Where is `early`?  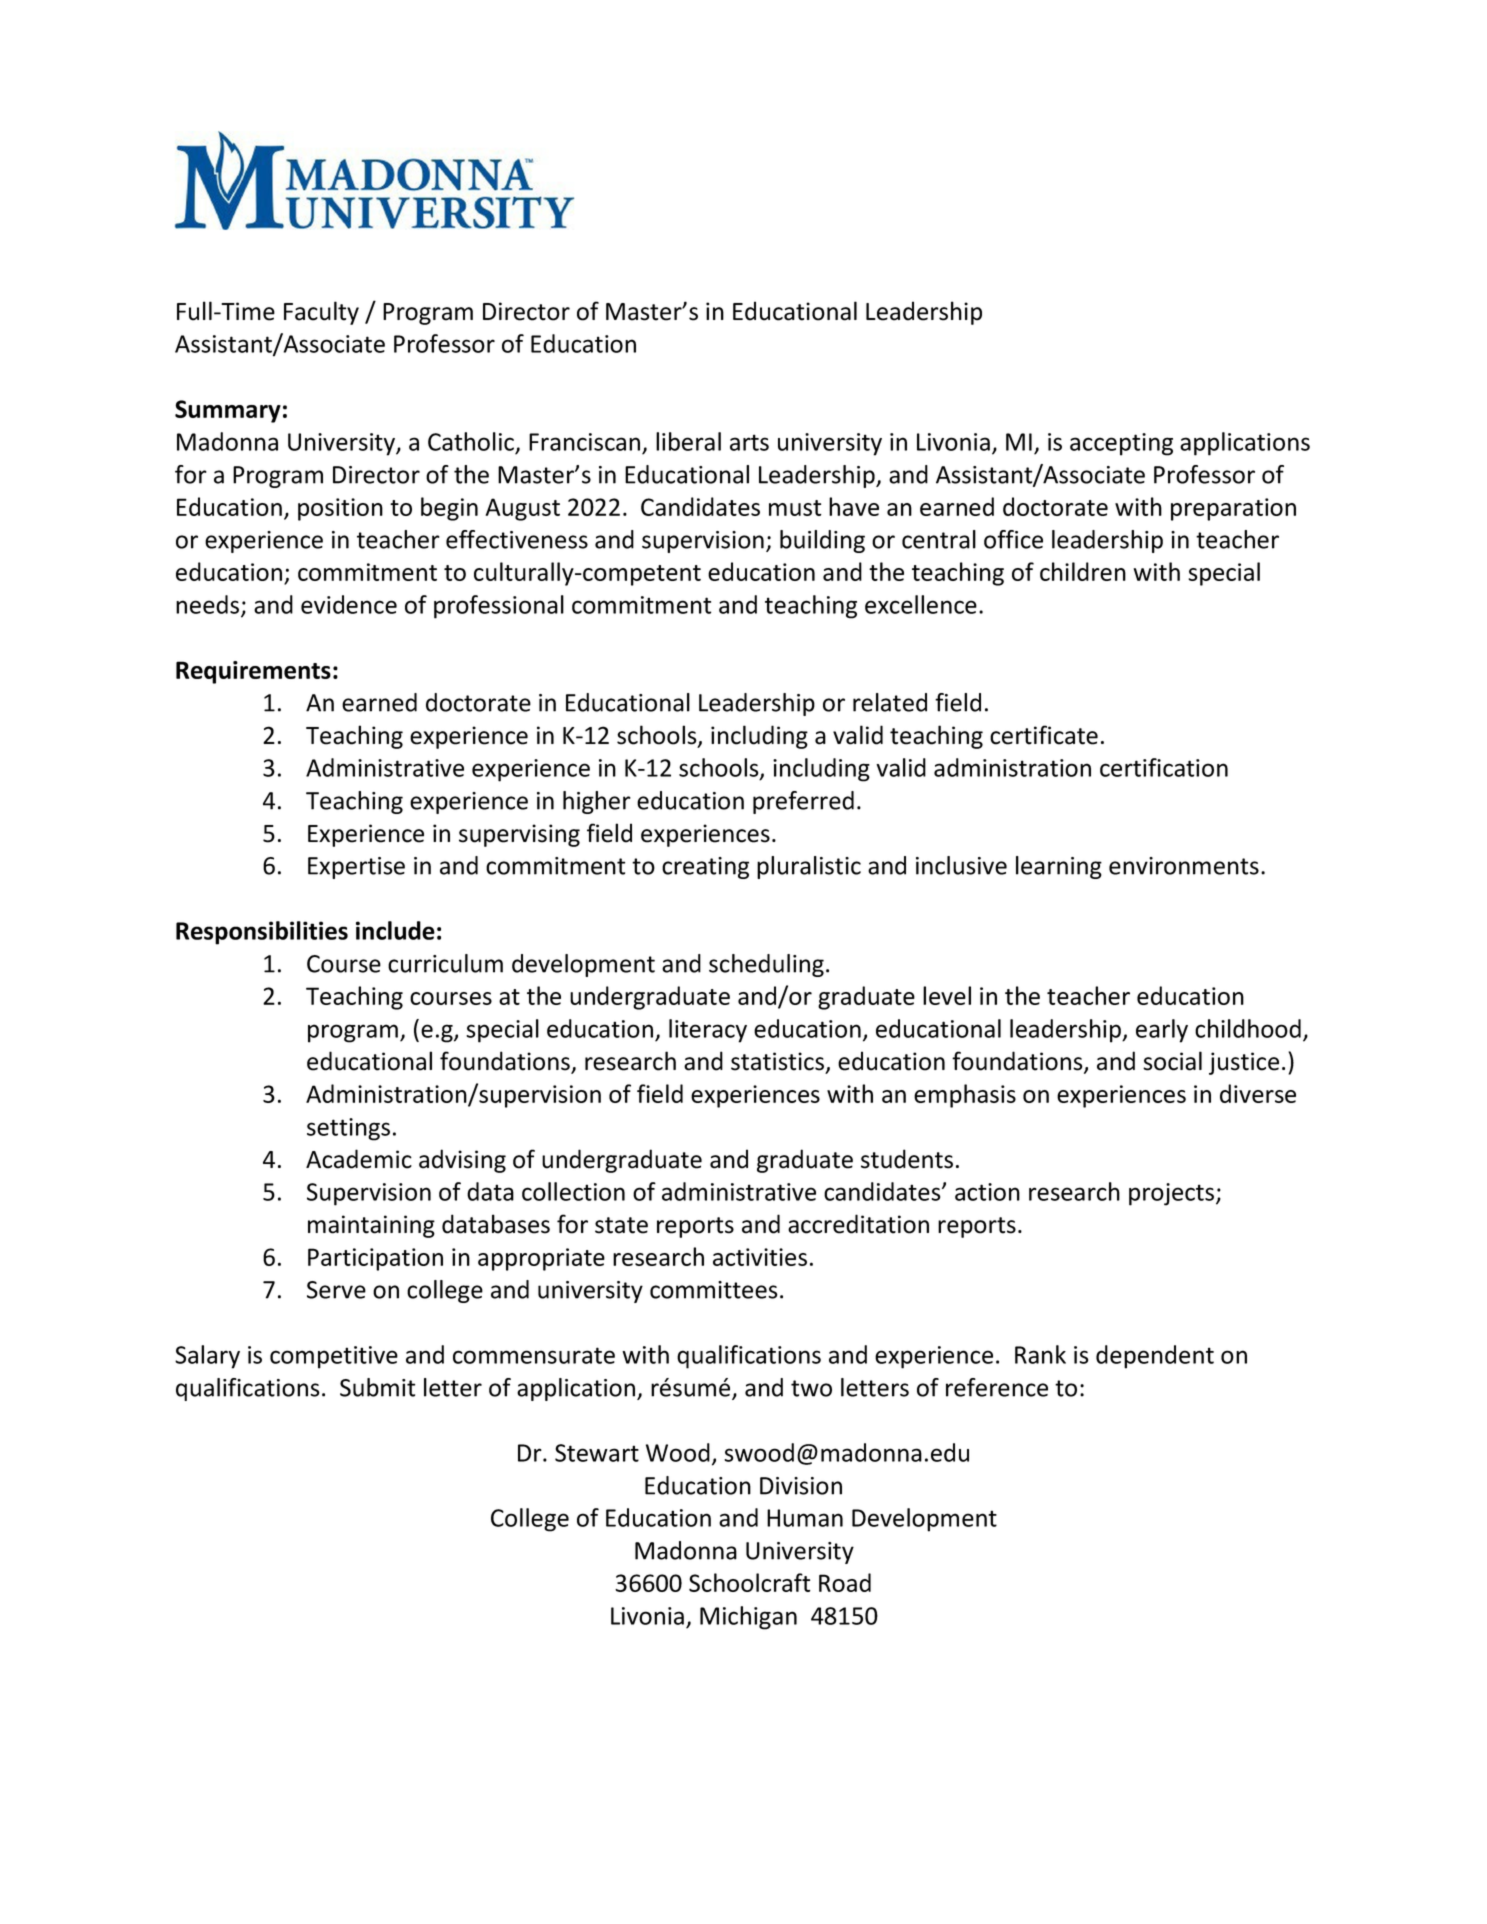
early is located at coordinates (1162, 1031).
